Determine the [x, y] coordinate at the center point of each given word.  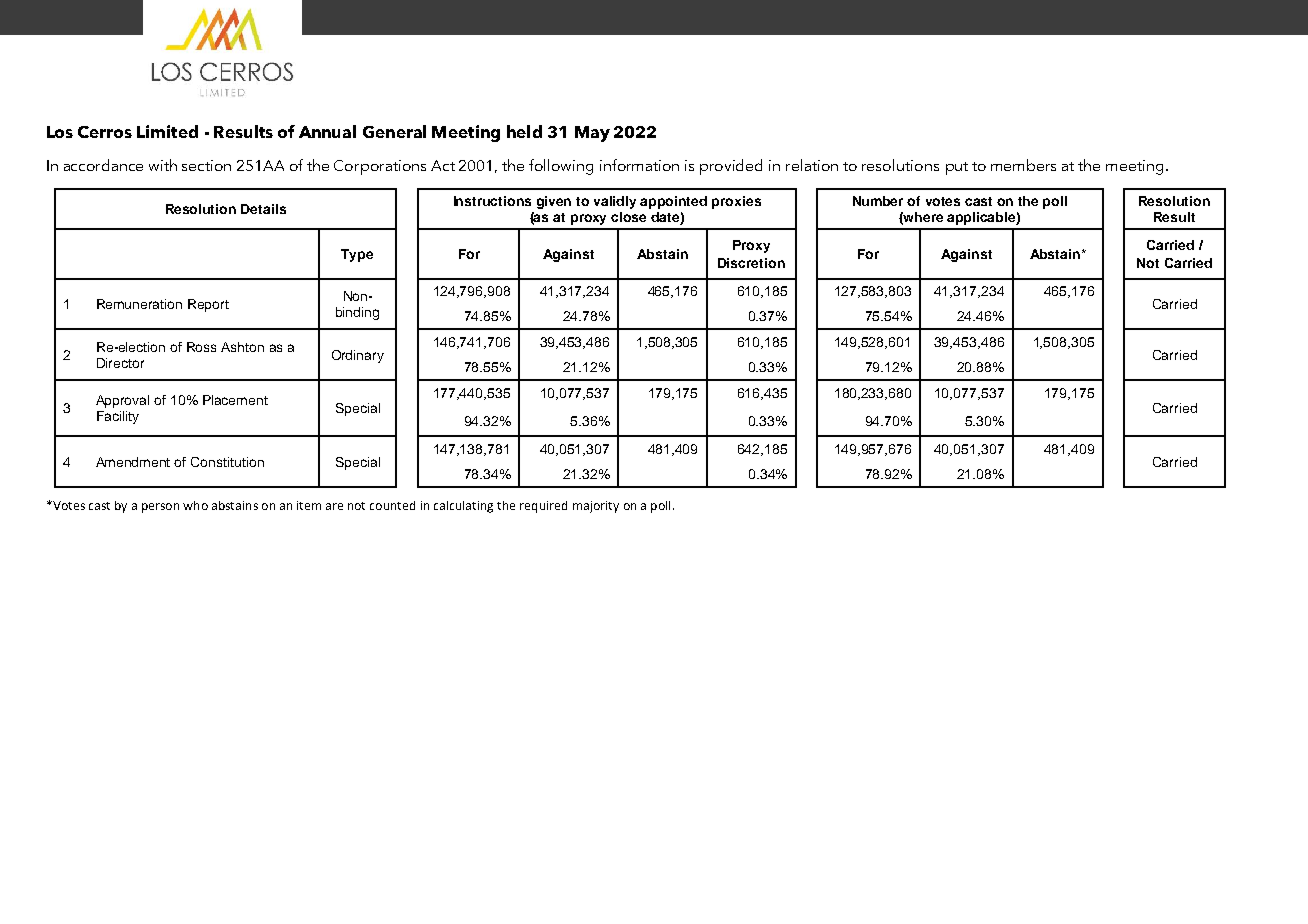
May [592, 134]
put [957, 168]
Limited [167, 131]
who [195, 505]
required [543, 507]
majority [596, 507]
